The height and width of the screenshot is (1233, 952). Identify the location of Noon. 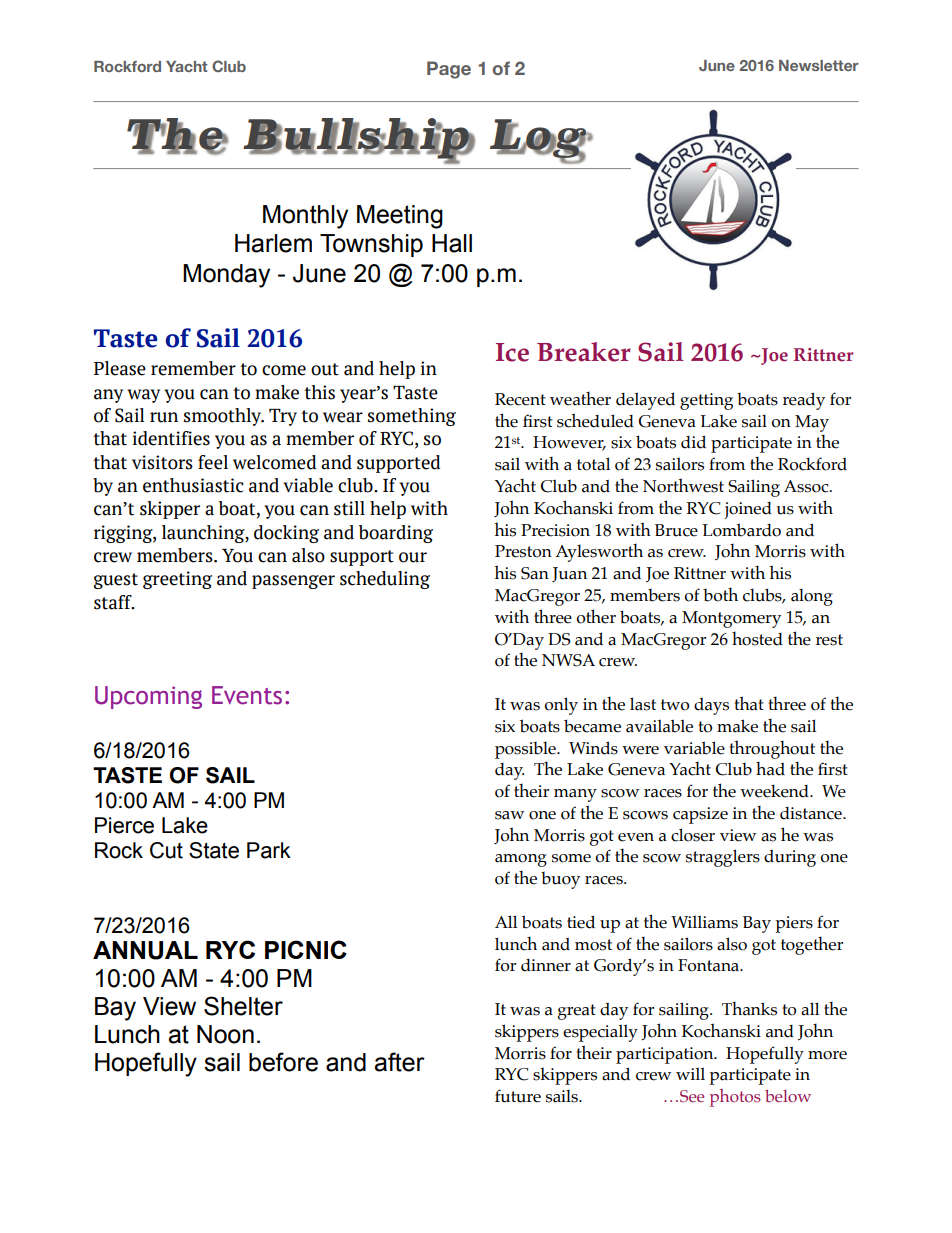
(225, 1034).
